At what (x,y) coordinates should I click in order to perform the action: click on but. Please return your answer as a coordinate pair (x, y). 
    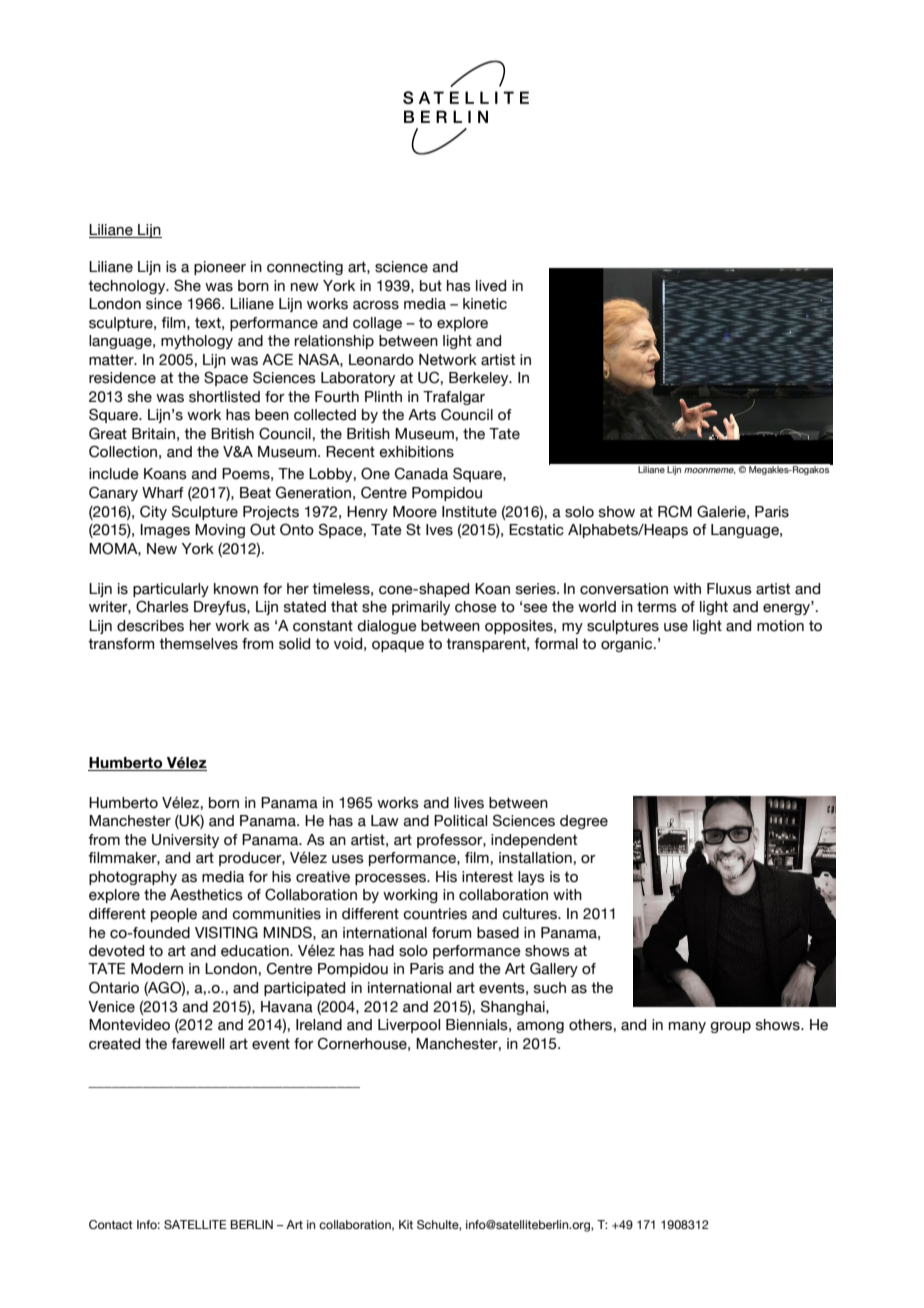
    Looking at the image, I should click on (431, 286).
